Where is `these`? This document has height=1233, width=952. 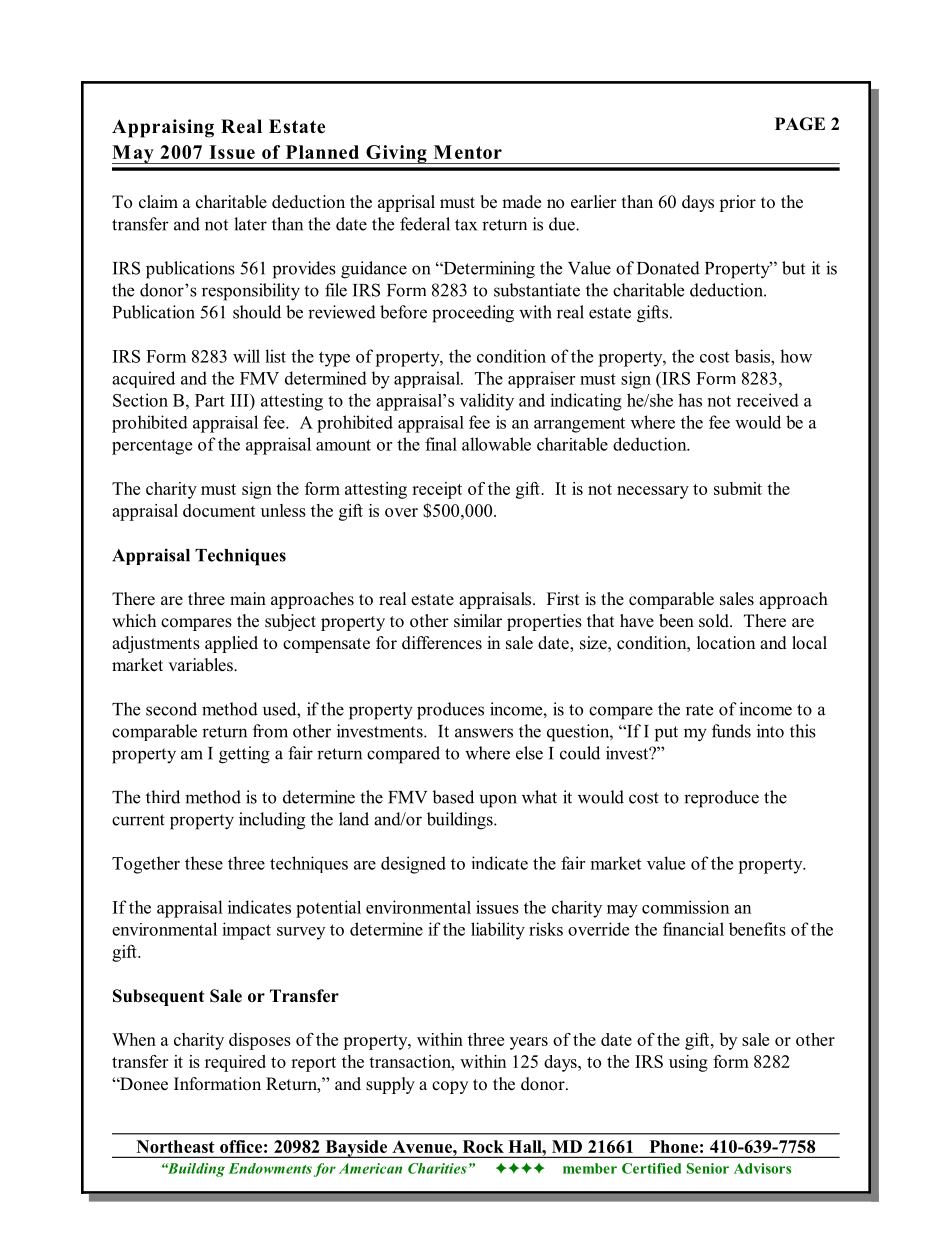 these is located at coordinates (204, 863).
